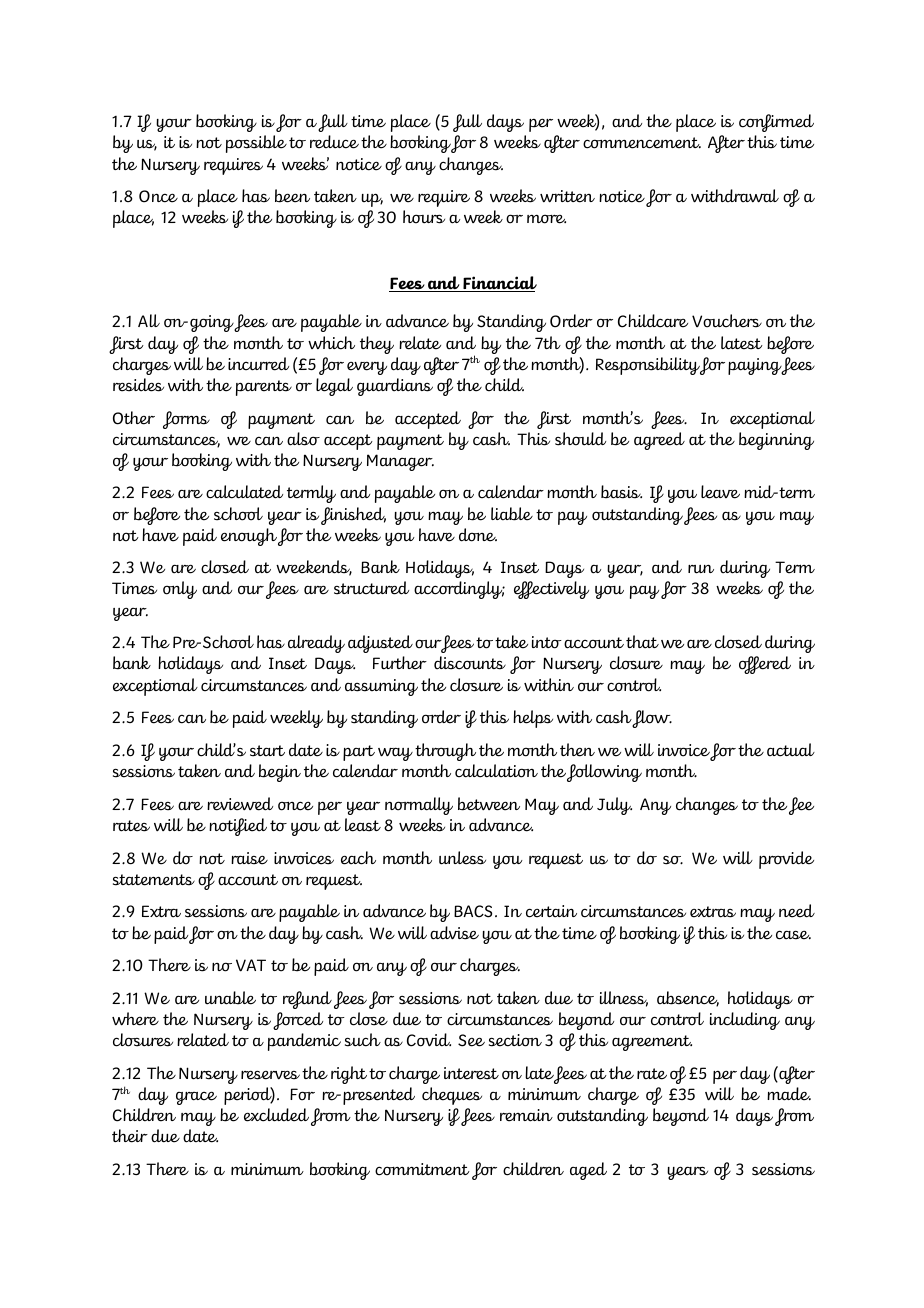  Describe the element at coordinates (424, 217) in the document. I see `hours` at that location.
